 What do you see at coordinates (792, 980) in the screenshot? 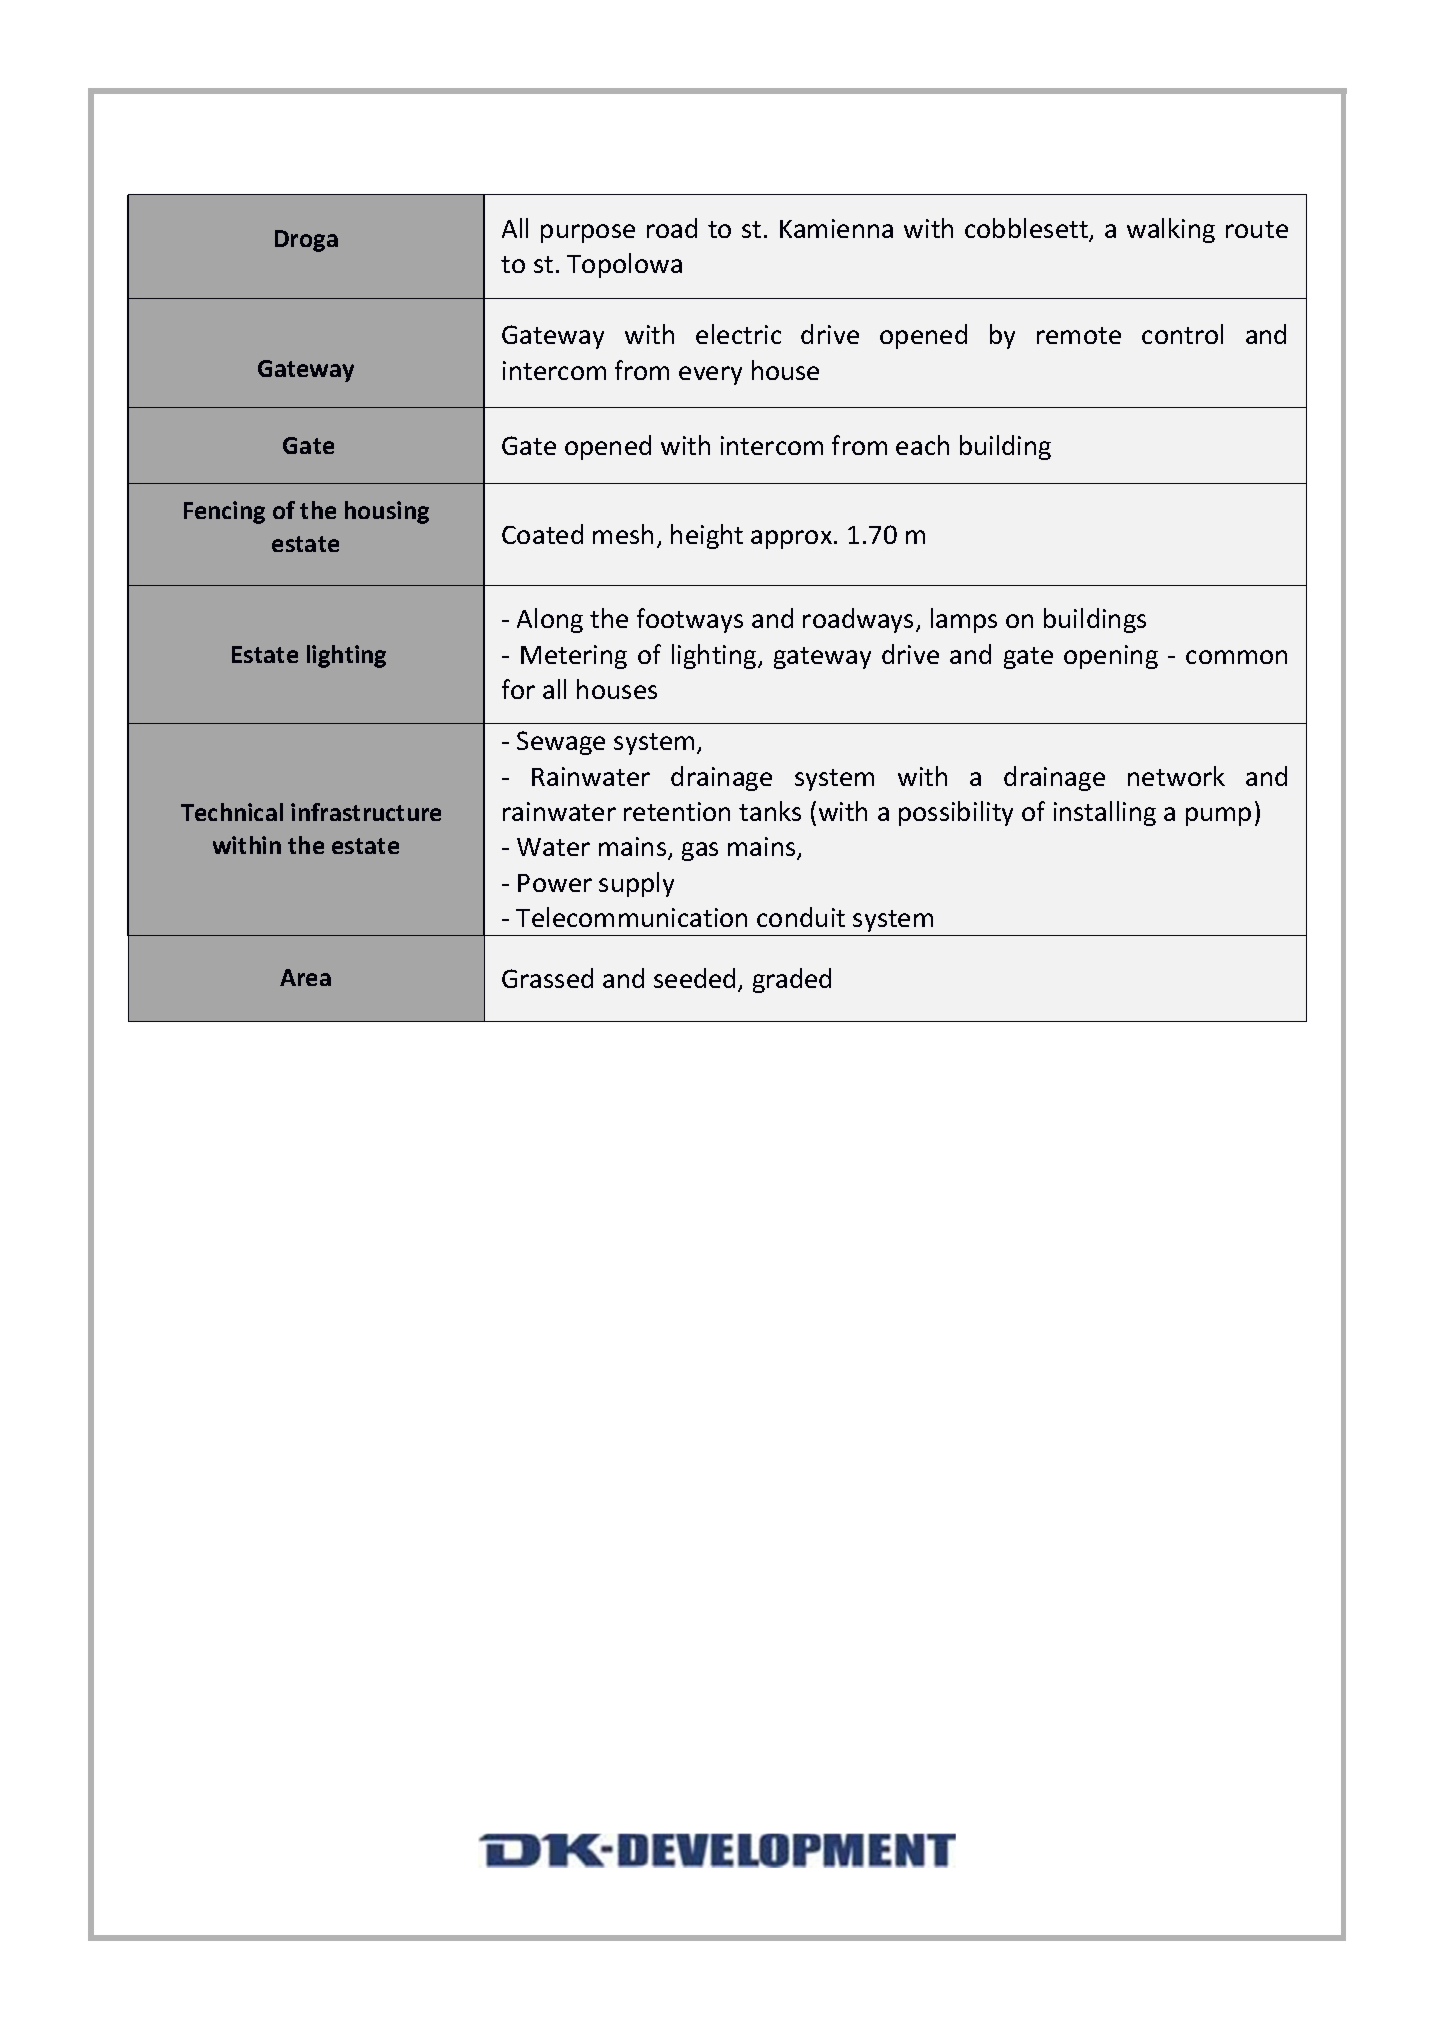
I see `graded` at bounding box center [792, 980].
